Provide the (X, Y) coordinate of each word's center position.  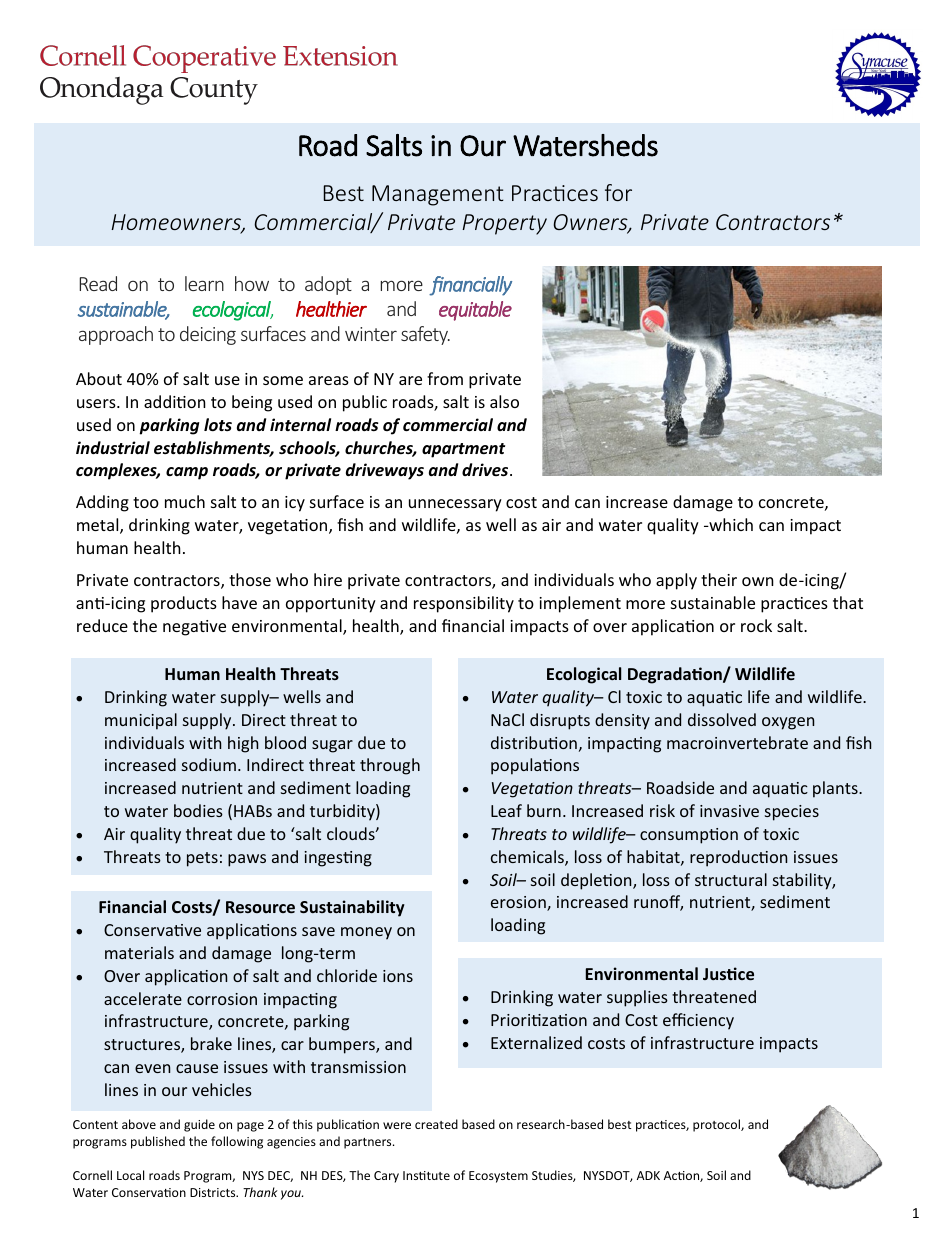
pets (202, 859)
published (158, 1142)
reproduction (739, 858)
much (185, 501)
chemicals (528, 858)
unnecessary (455, 505)
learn (204, 283)
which (730, 524)
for (618, 192)
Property (504, 224)
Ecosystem (498, 1177)
